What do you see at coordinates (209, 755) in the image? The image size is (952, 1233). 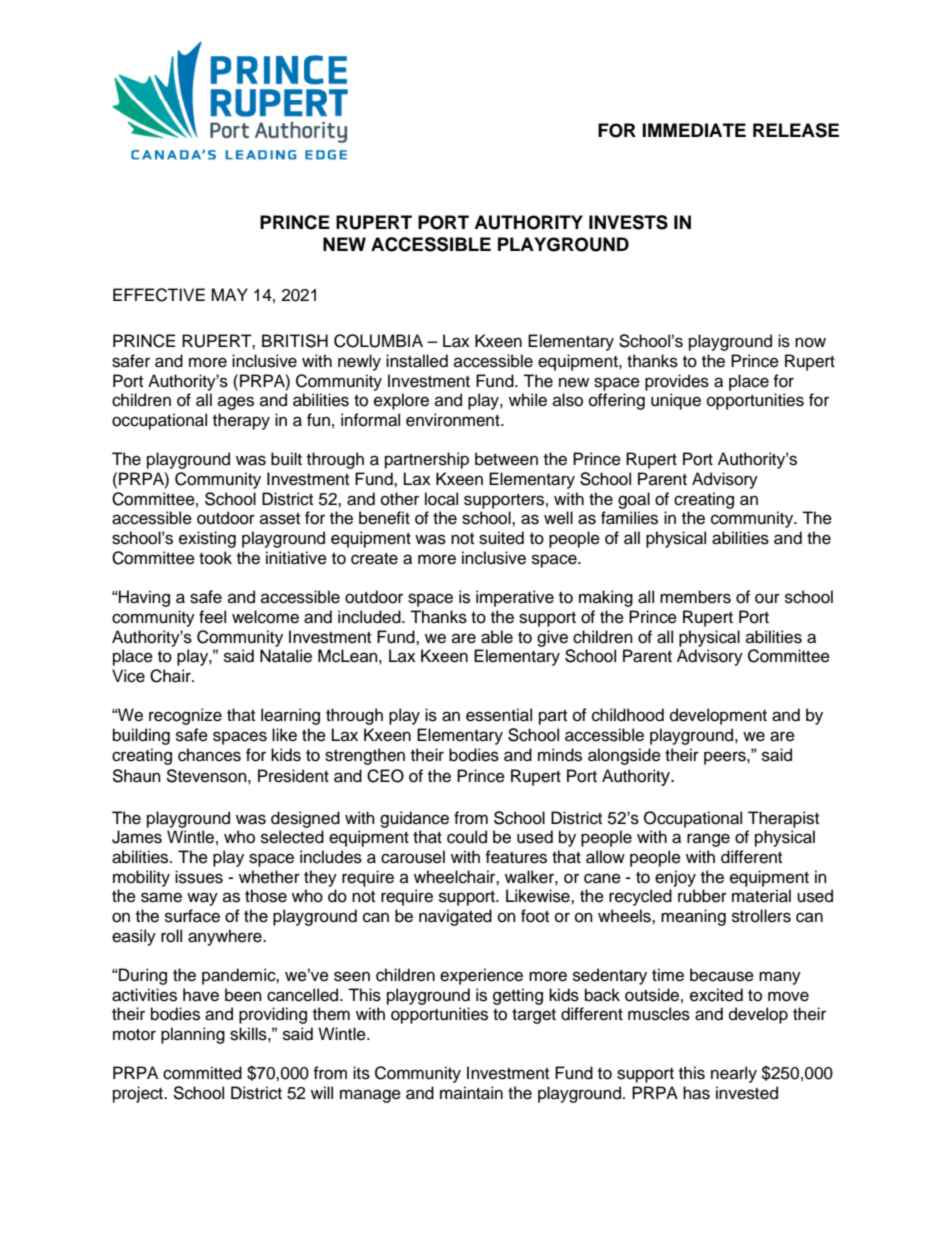 I see `chances` at bounding box center [209, 755].
